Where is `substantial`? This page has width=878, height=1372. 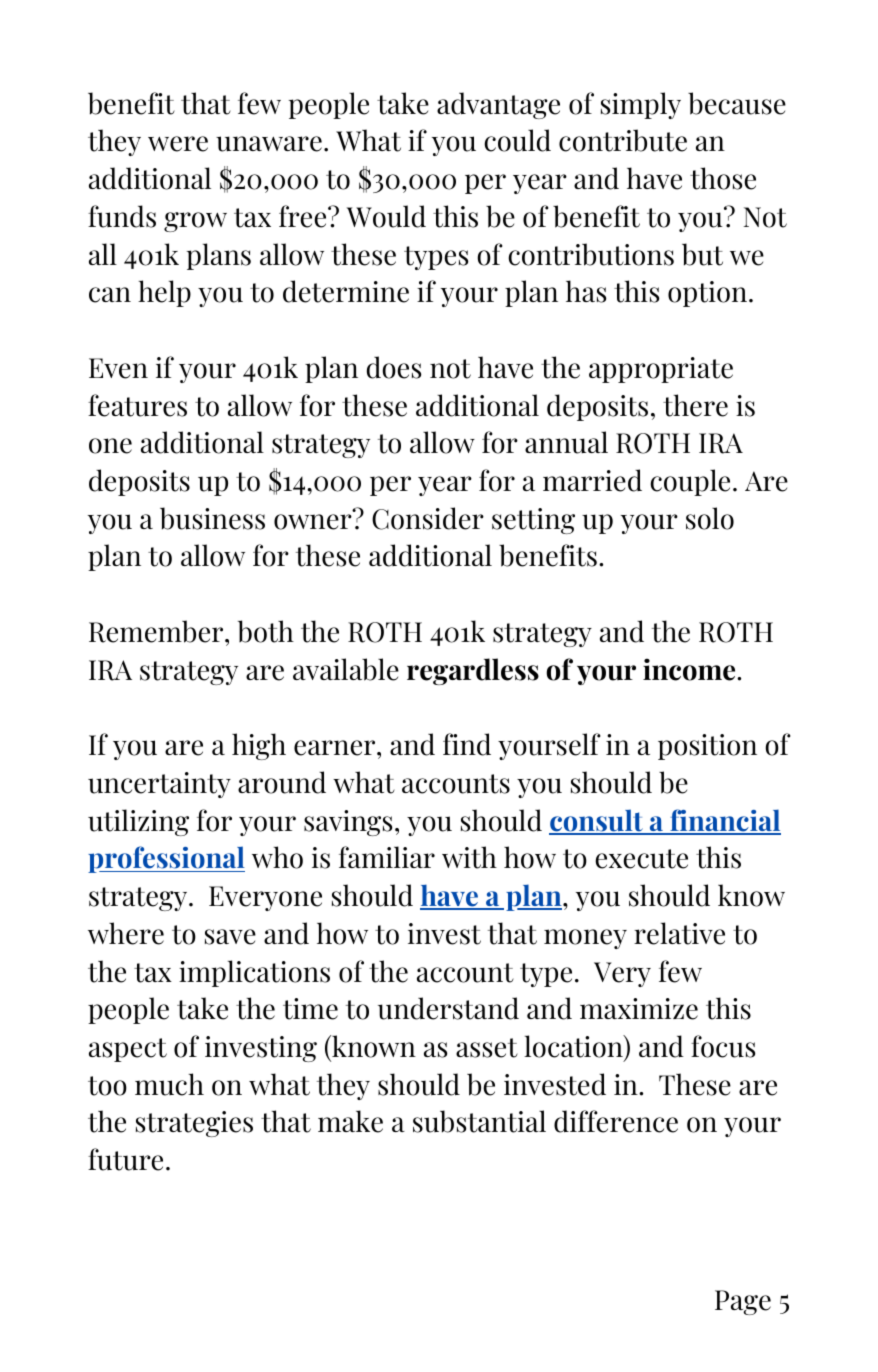 substantial is located at coordinates (479, 1121).
